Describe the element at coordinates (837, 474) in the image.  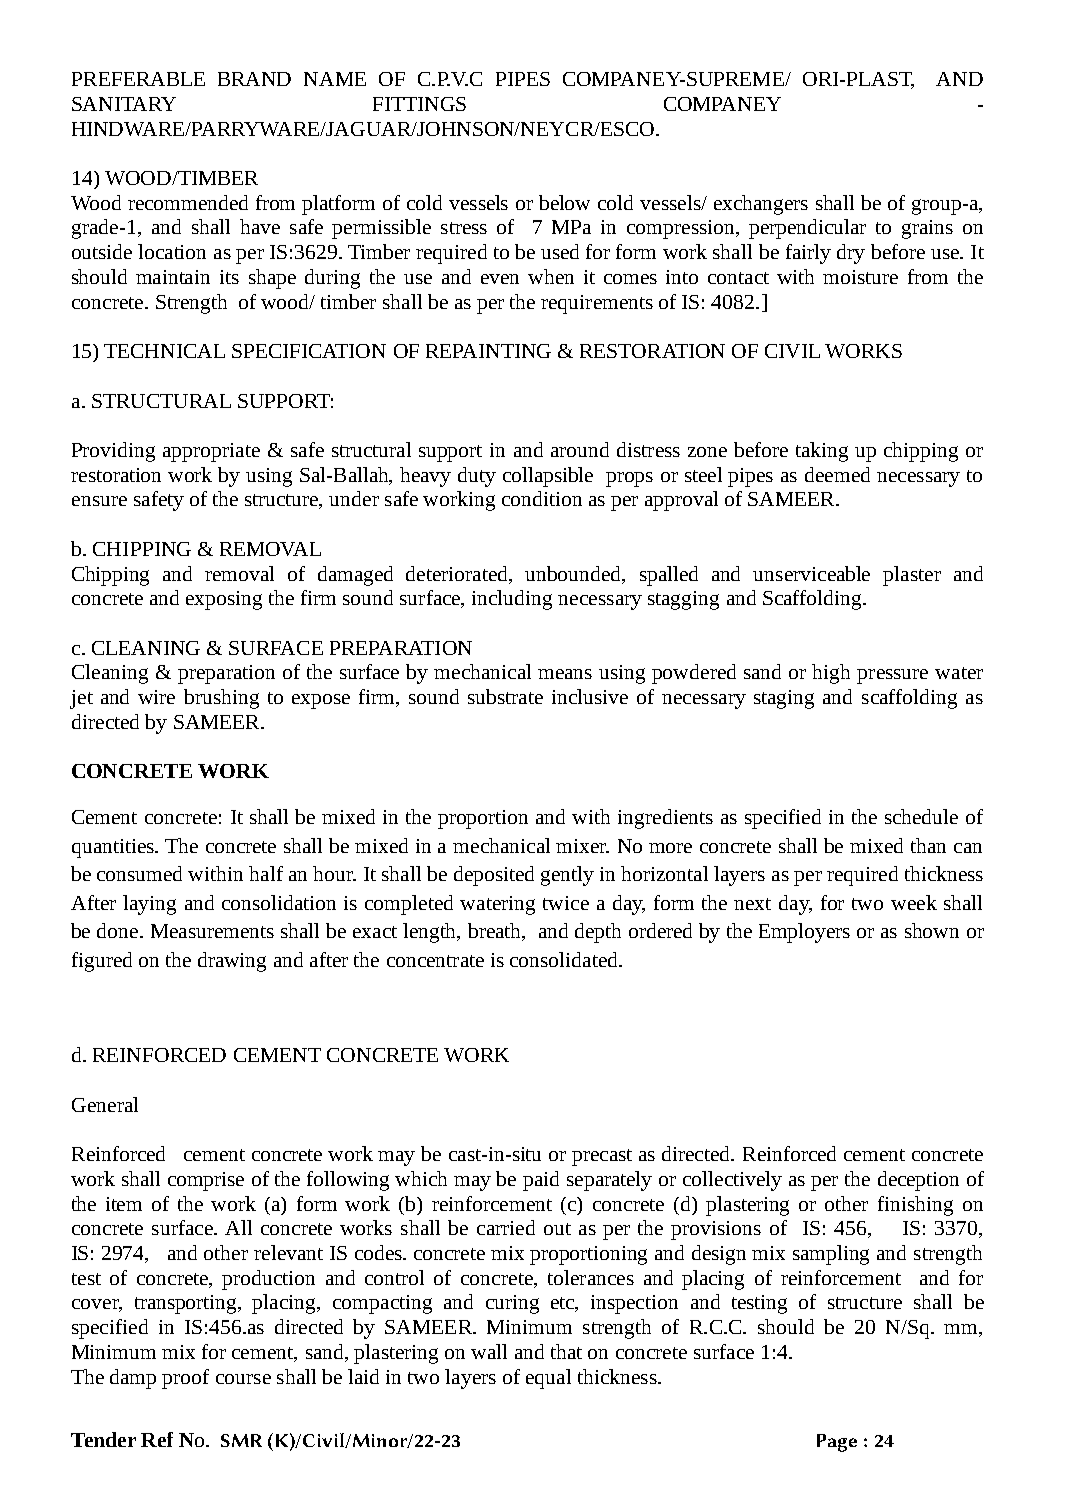
I see `deemed` at that location.
